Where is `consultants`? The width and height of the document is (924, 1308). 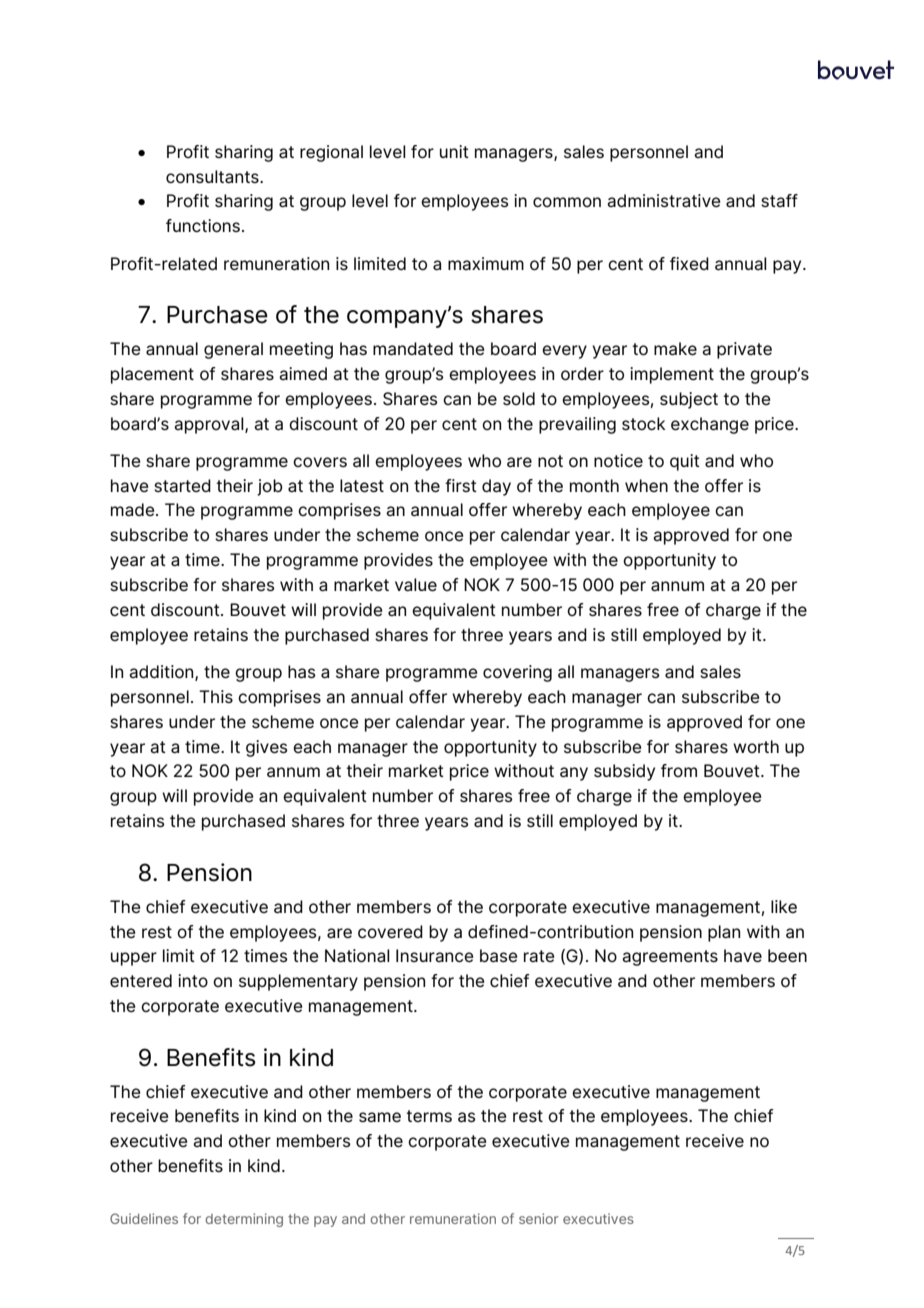
consultants is located at coordinates (213, 177).
